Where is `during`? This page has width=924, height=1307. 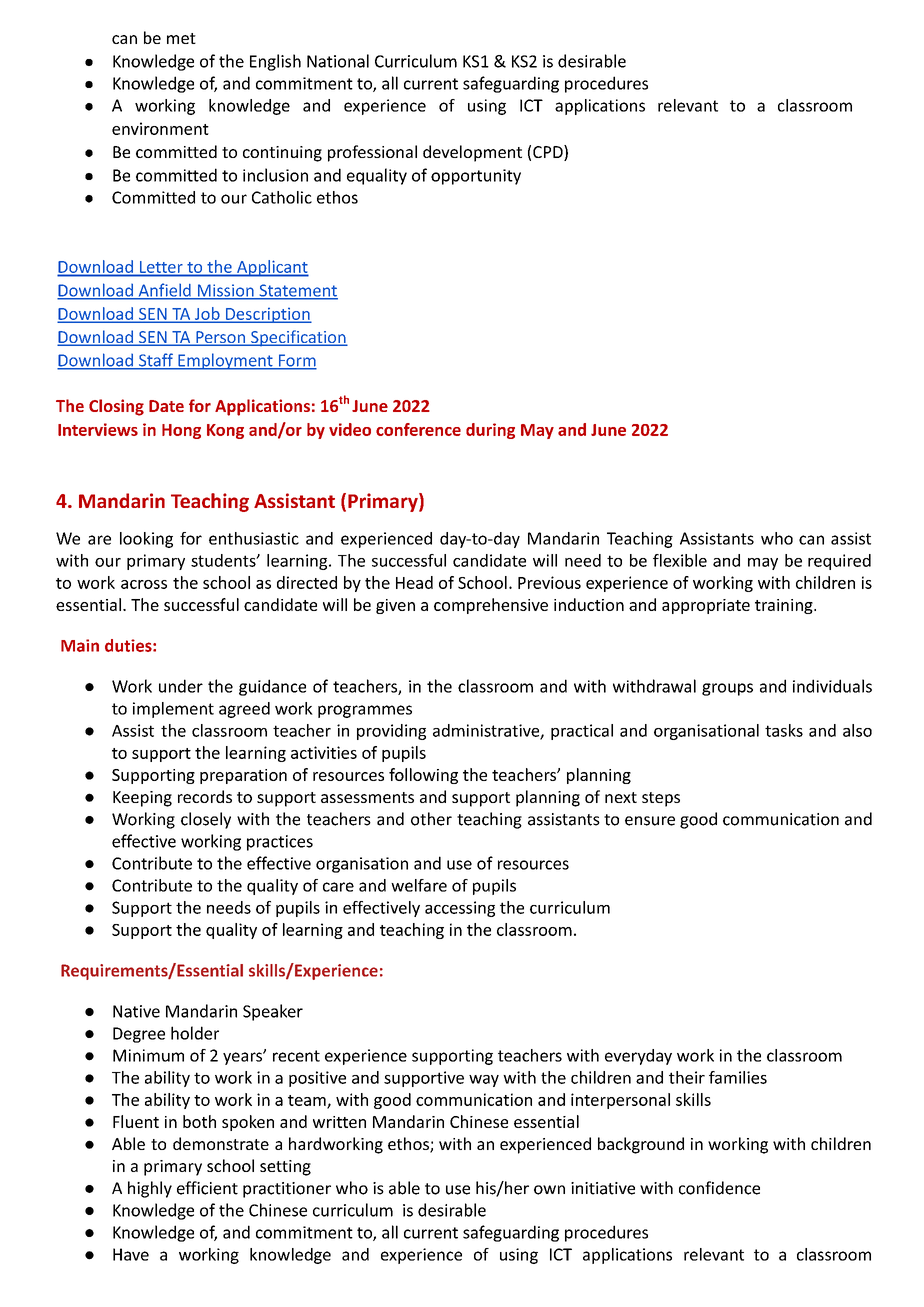 during is located at coordinates (490, 431).
